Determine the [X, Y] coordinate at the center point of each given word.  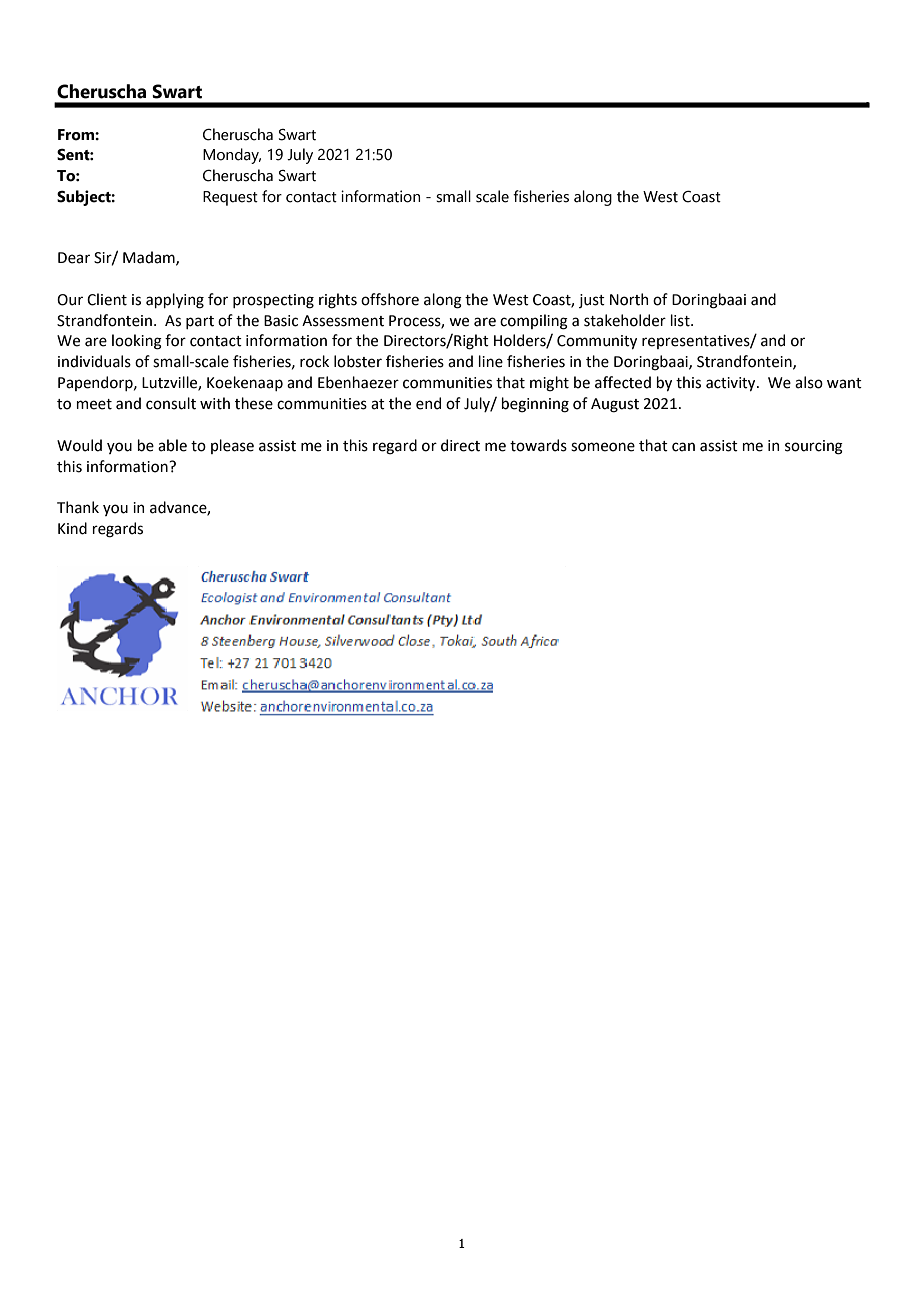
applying [175, 301]
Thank [78, 507]
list [681, 320]
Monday [232, 156]
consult [171, 403]
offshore [390, 299]
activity [732, 384]
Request [230, 198]
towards [538, 445]
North [629, 299]
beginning [535, 405]
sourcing [814, 447]
